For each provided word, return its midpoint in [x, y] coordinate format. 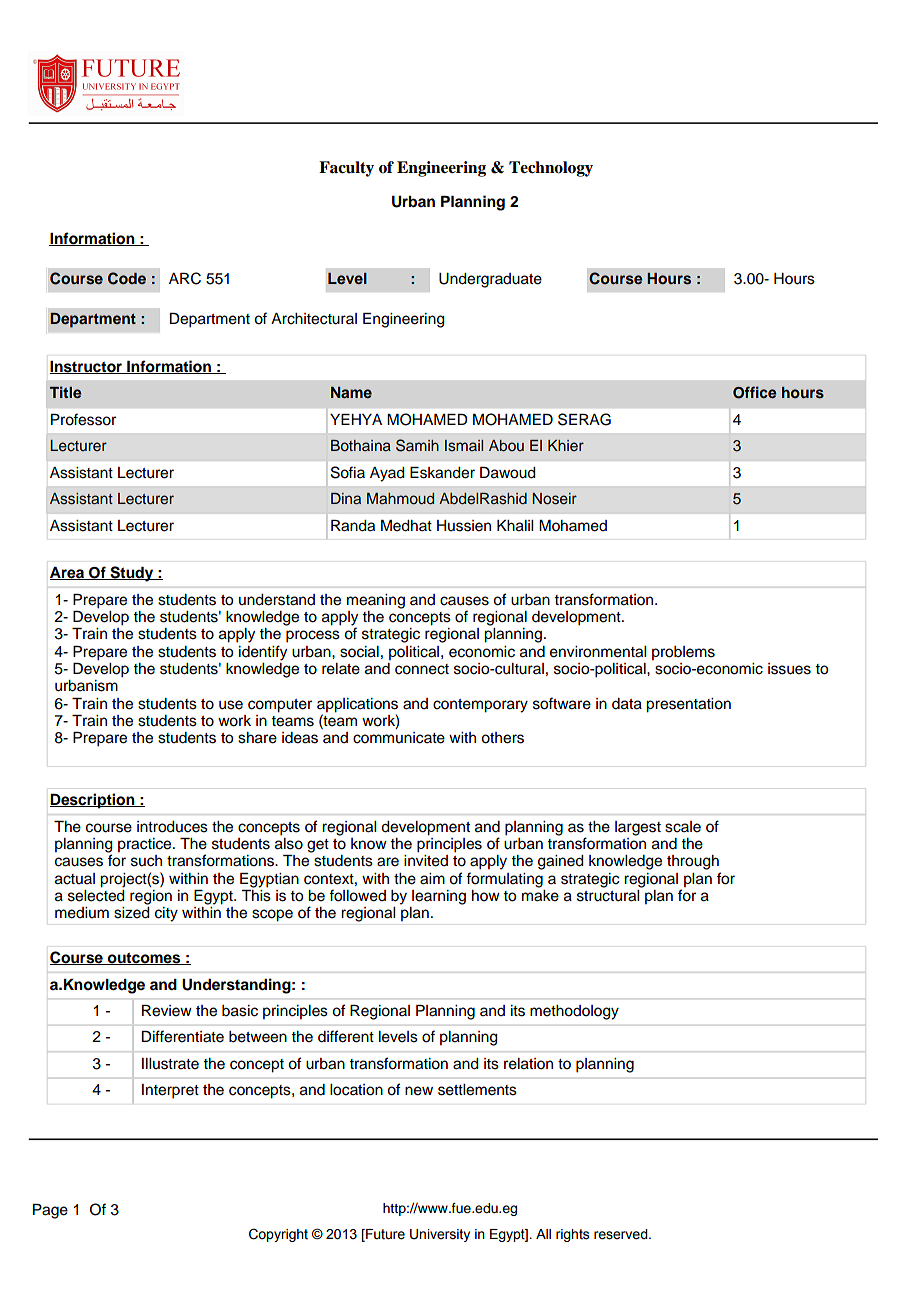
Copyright [278, 1235]
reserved [622, 1234]
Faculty [346, 169]
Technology [551, 169]
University [440, 1235]
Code [127, 278]
